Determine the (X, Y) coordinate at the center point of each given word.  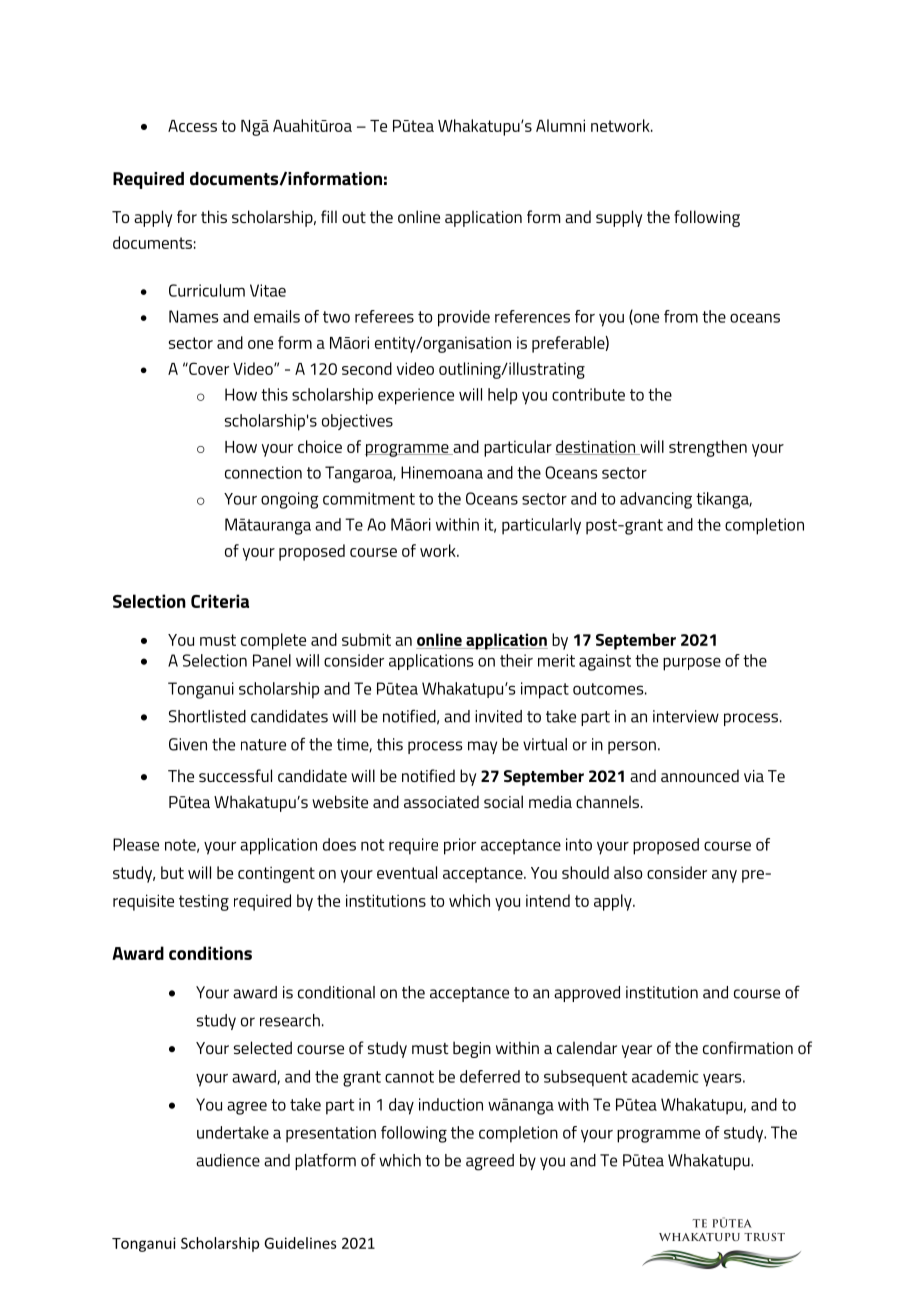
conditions (210, 953)
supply (619, 218)
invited (498, 716)
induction (451, 1104)
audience (228, 1160)
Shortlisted (207, 716)
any (724, 876)
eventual (407, 872)
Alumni (560, 125)
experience (416, 396)
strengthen (708, 448)
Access (192, 126)
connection (263, 472)
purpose (692, 664)
